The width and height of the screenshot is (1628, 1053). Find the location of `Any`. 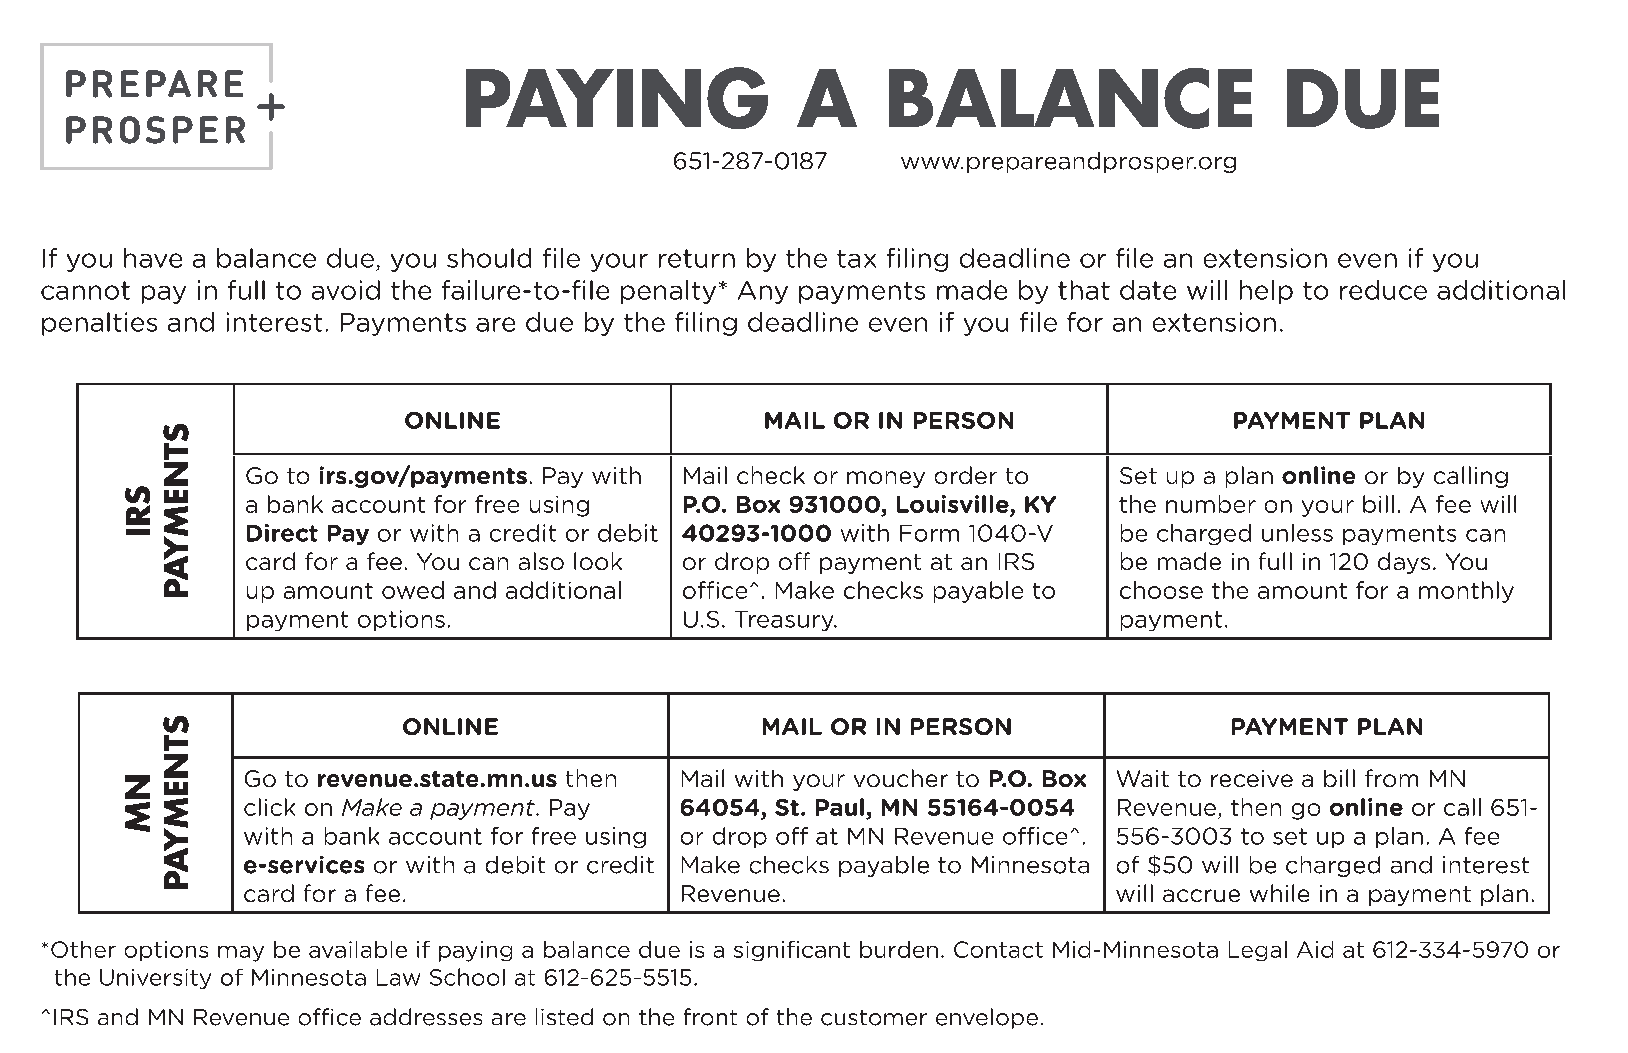

Any is located at coordinates (763, 292).
